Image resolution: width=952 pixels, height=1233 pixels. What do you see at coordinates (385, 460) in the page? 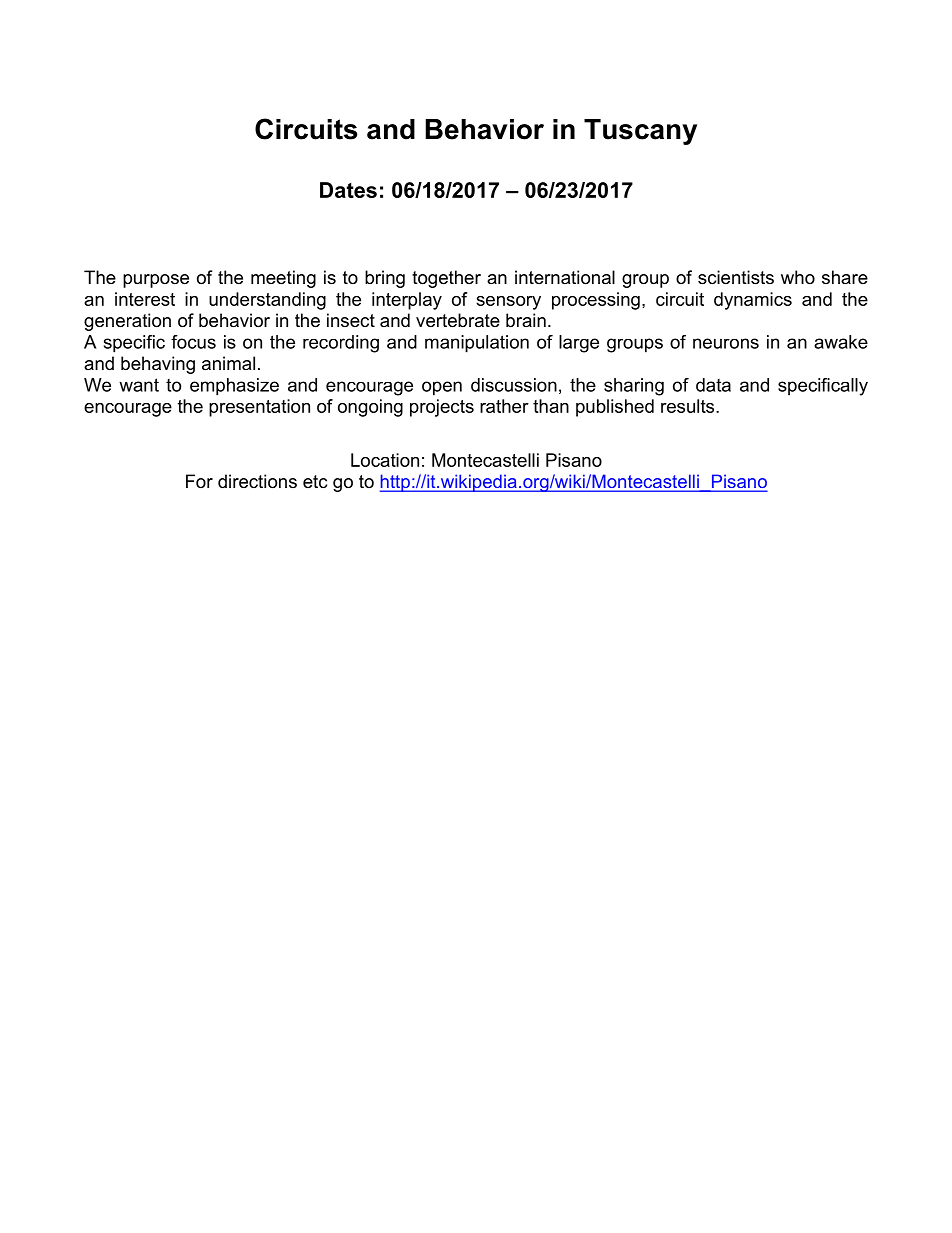
I see `Location` at bounding box center [385, 460].
